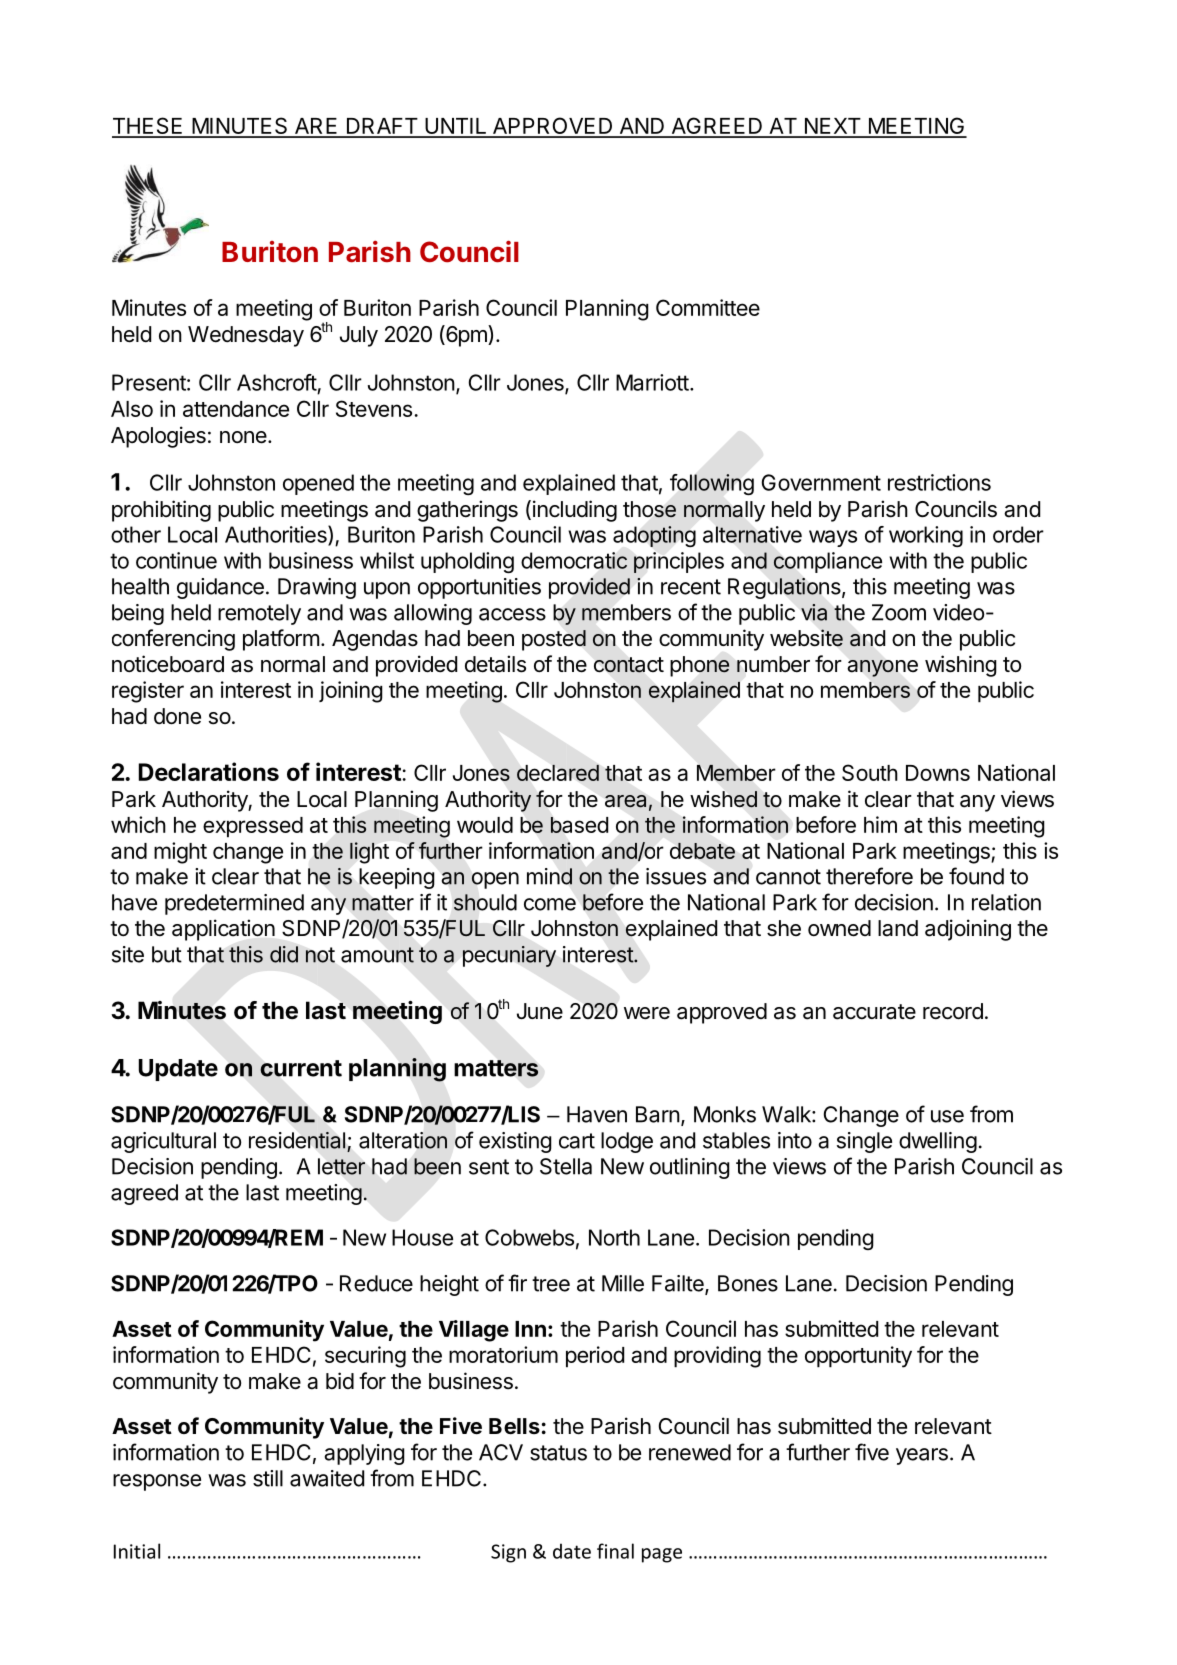  What do you see at coordinates (277, 535) in the image?
I see `Authorities` at bounding box center [277, 535].
